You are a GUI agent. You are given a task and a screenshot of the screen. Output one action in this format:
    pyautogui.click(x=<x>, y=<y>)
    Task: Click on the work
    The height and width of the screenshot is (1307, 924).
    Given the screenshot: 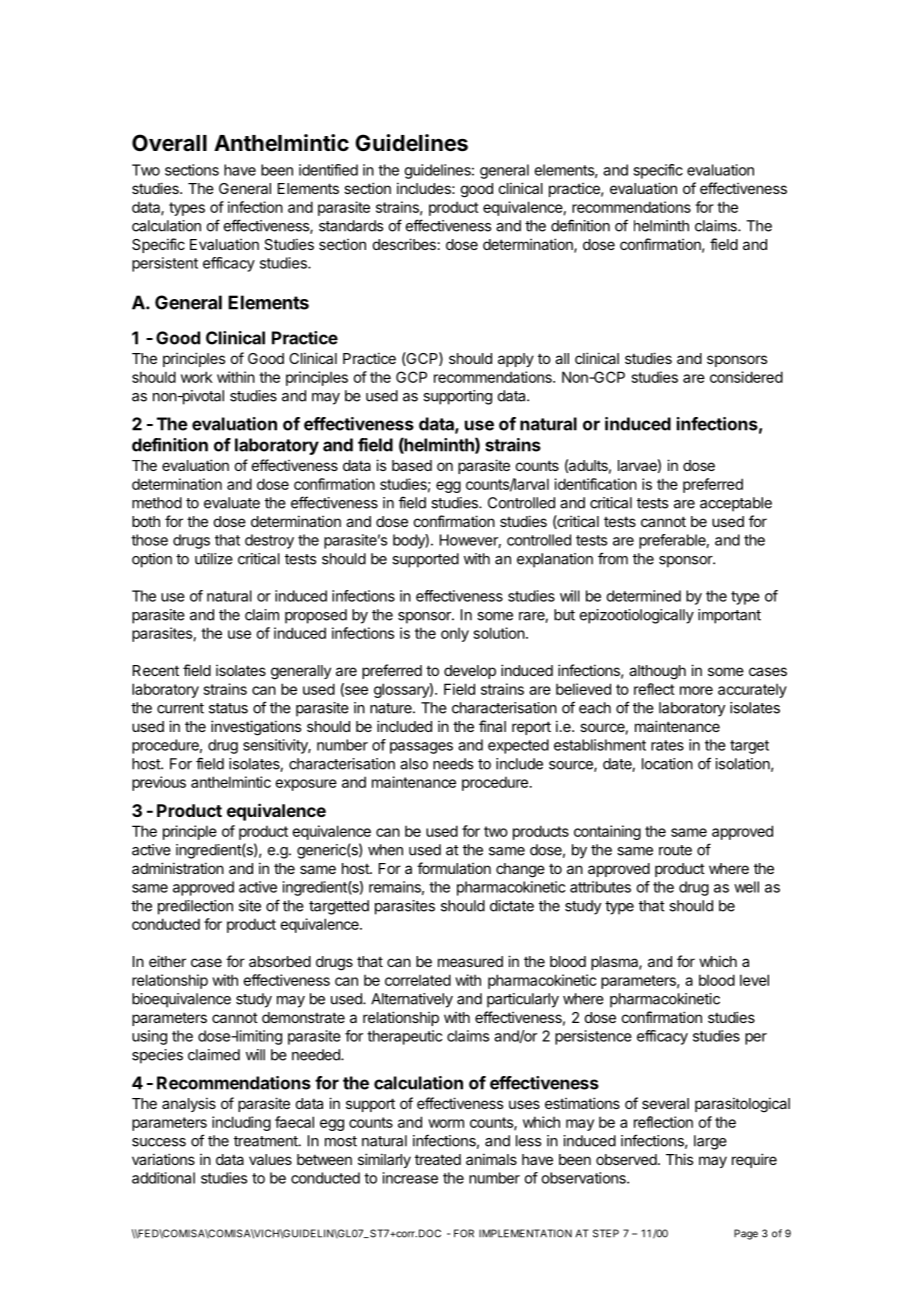 What is the action you would take?
    pyautogui.click(x=197, y=377)
